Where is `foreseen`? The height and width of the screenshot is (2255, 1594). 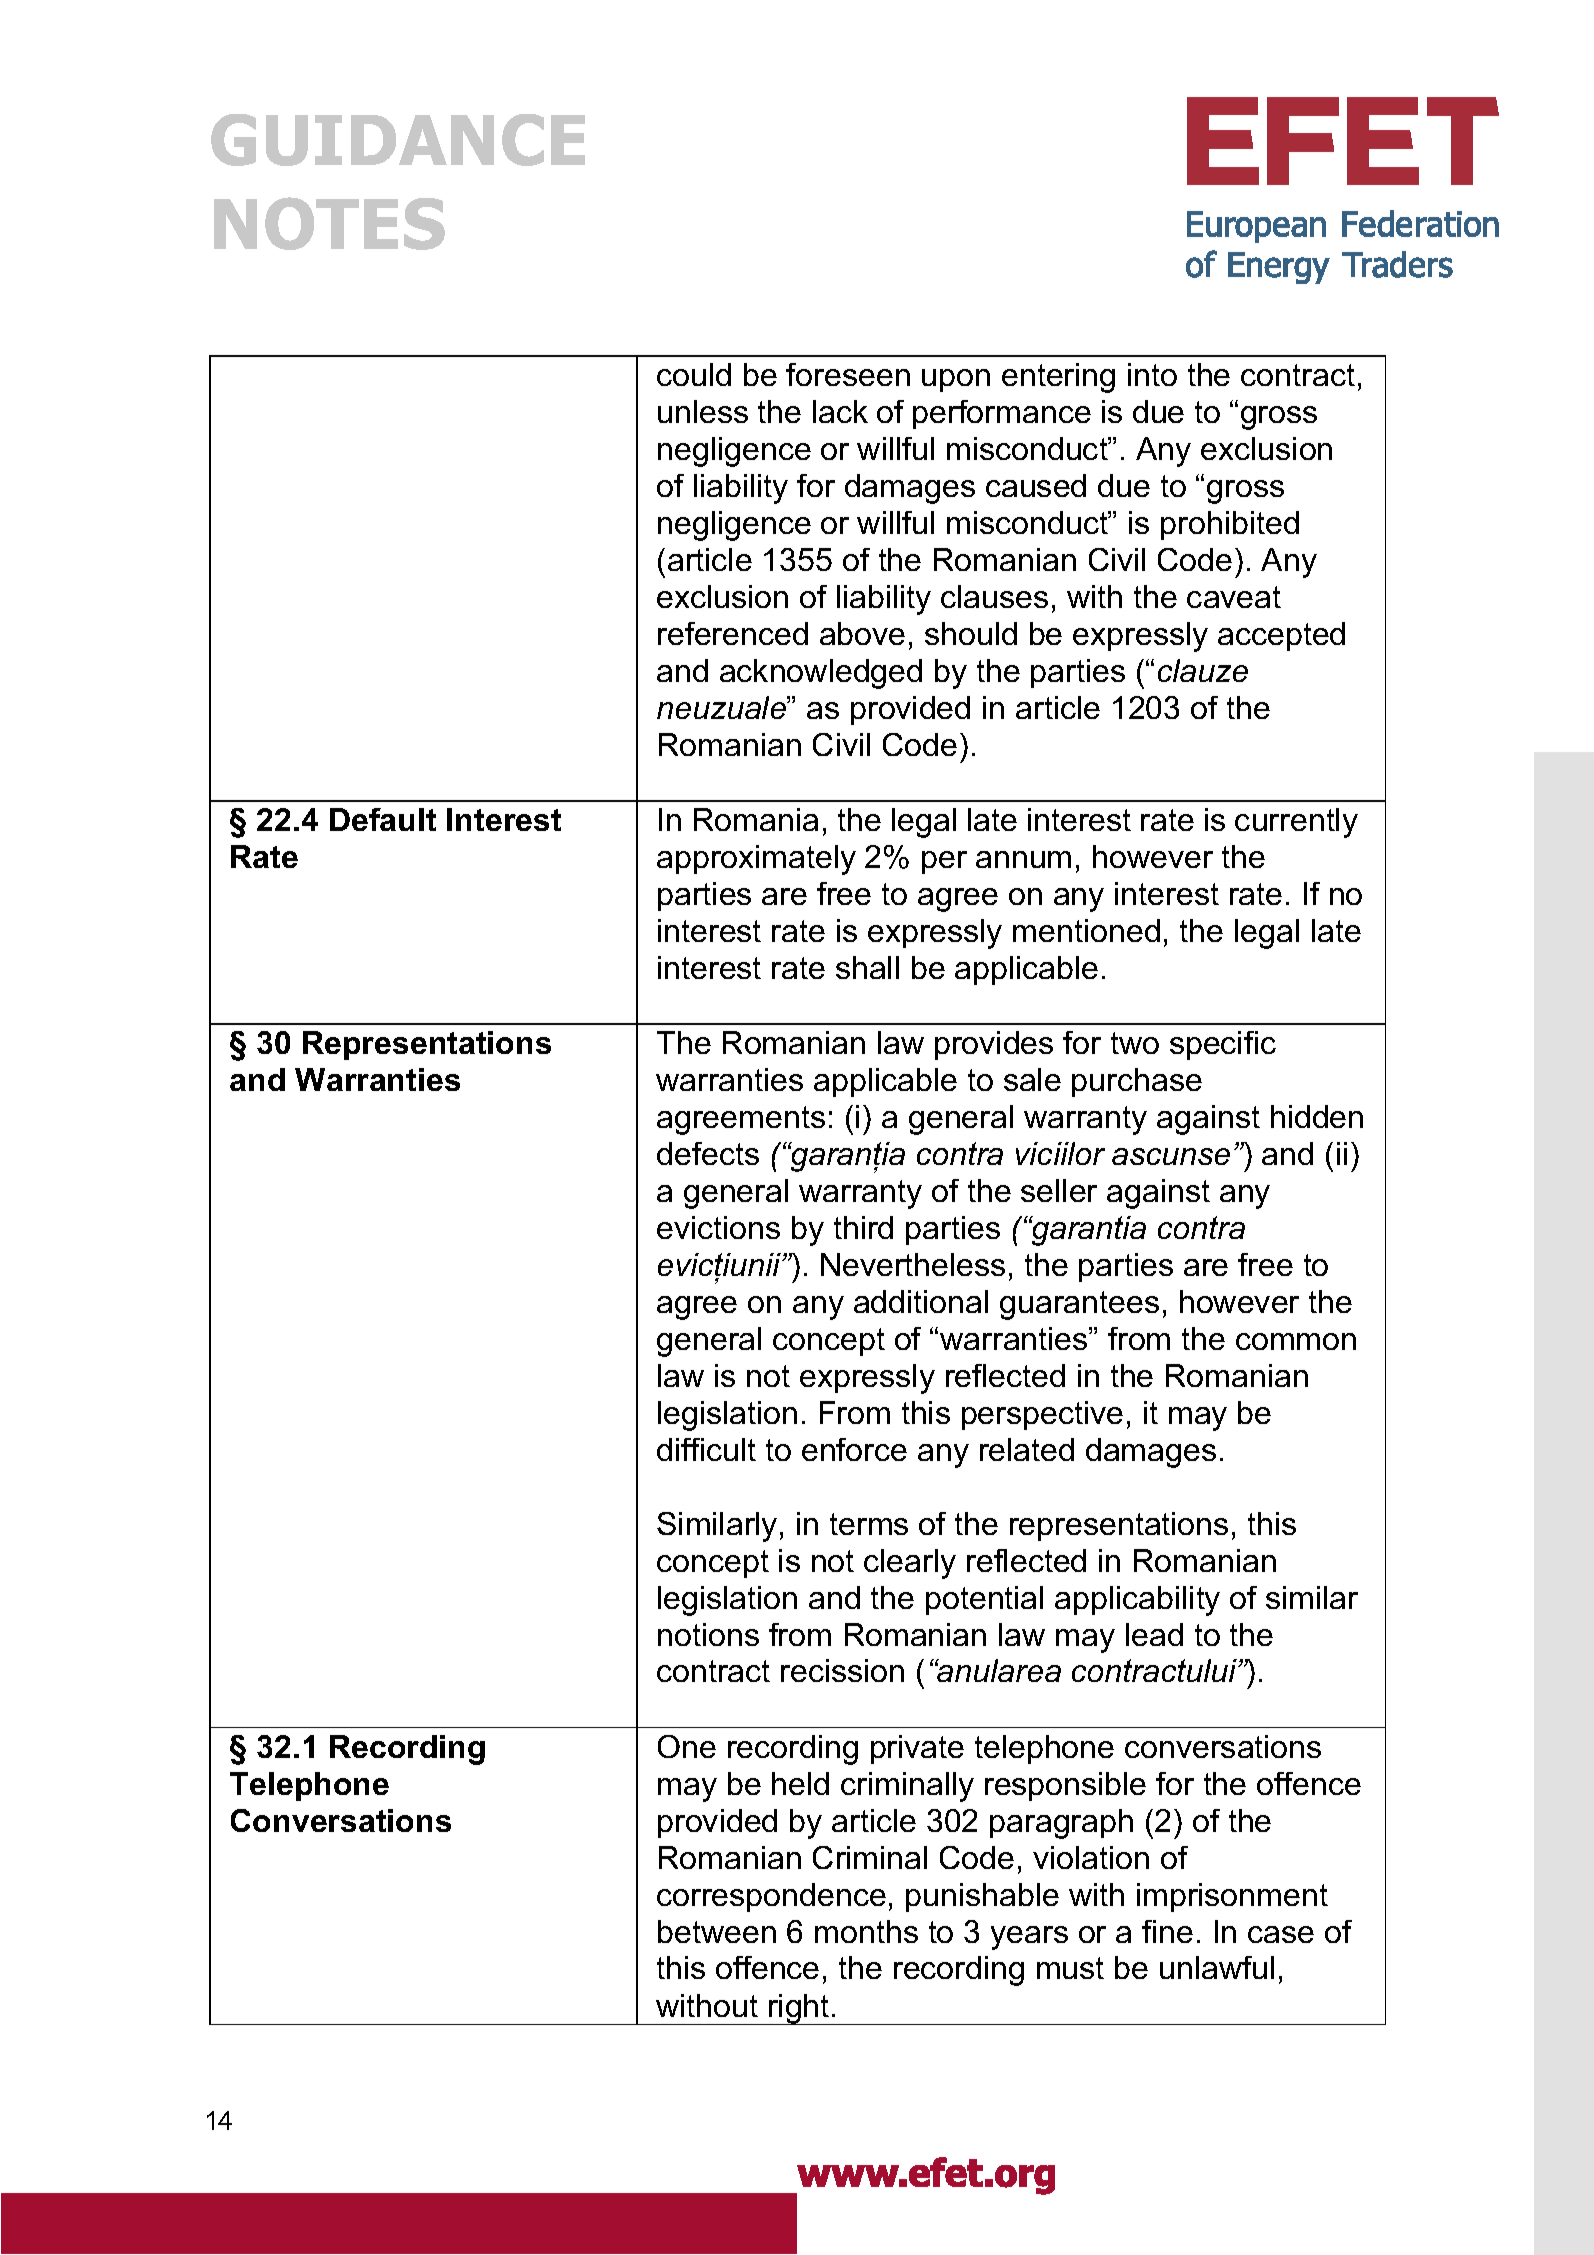 foreseen is located at coordinates (848, 374).
